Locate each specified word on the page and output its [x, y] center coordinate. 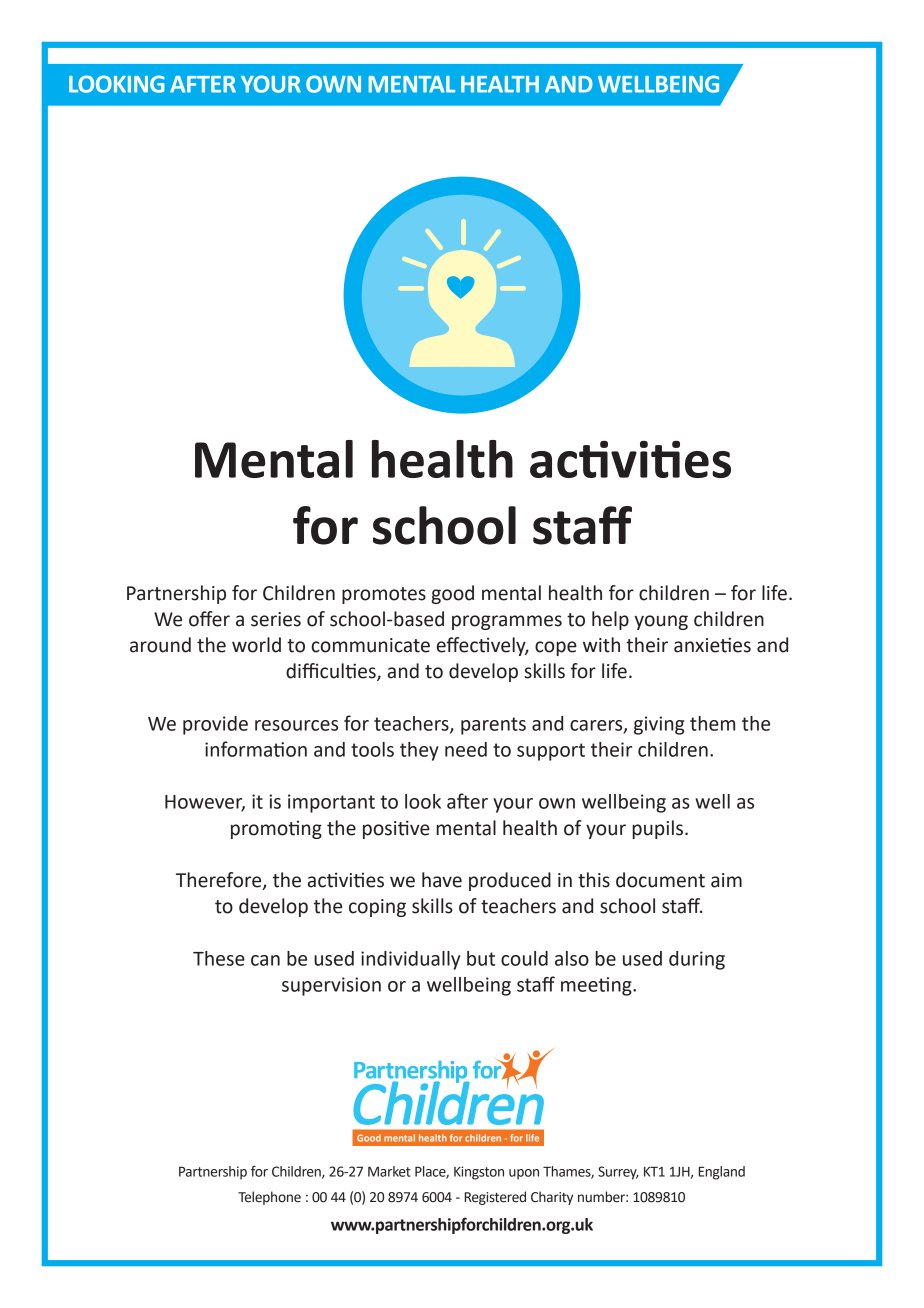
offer [209, 619]
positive [396, 829]
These [219, 958]
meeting [597, 986]
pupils [657, 829]
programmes [507, 622]
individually [410, 960]
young [661, 622]
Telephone [269, 1198]
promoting [276, 830]
